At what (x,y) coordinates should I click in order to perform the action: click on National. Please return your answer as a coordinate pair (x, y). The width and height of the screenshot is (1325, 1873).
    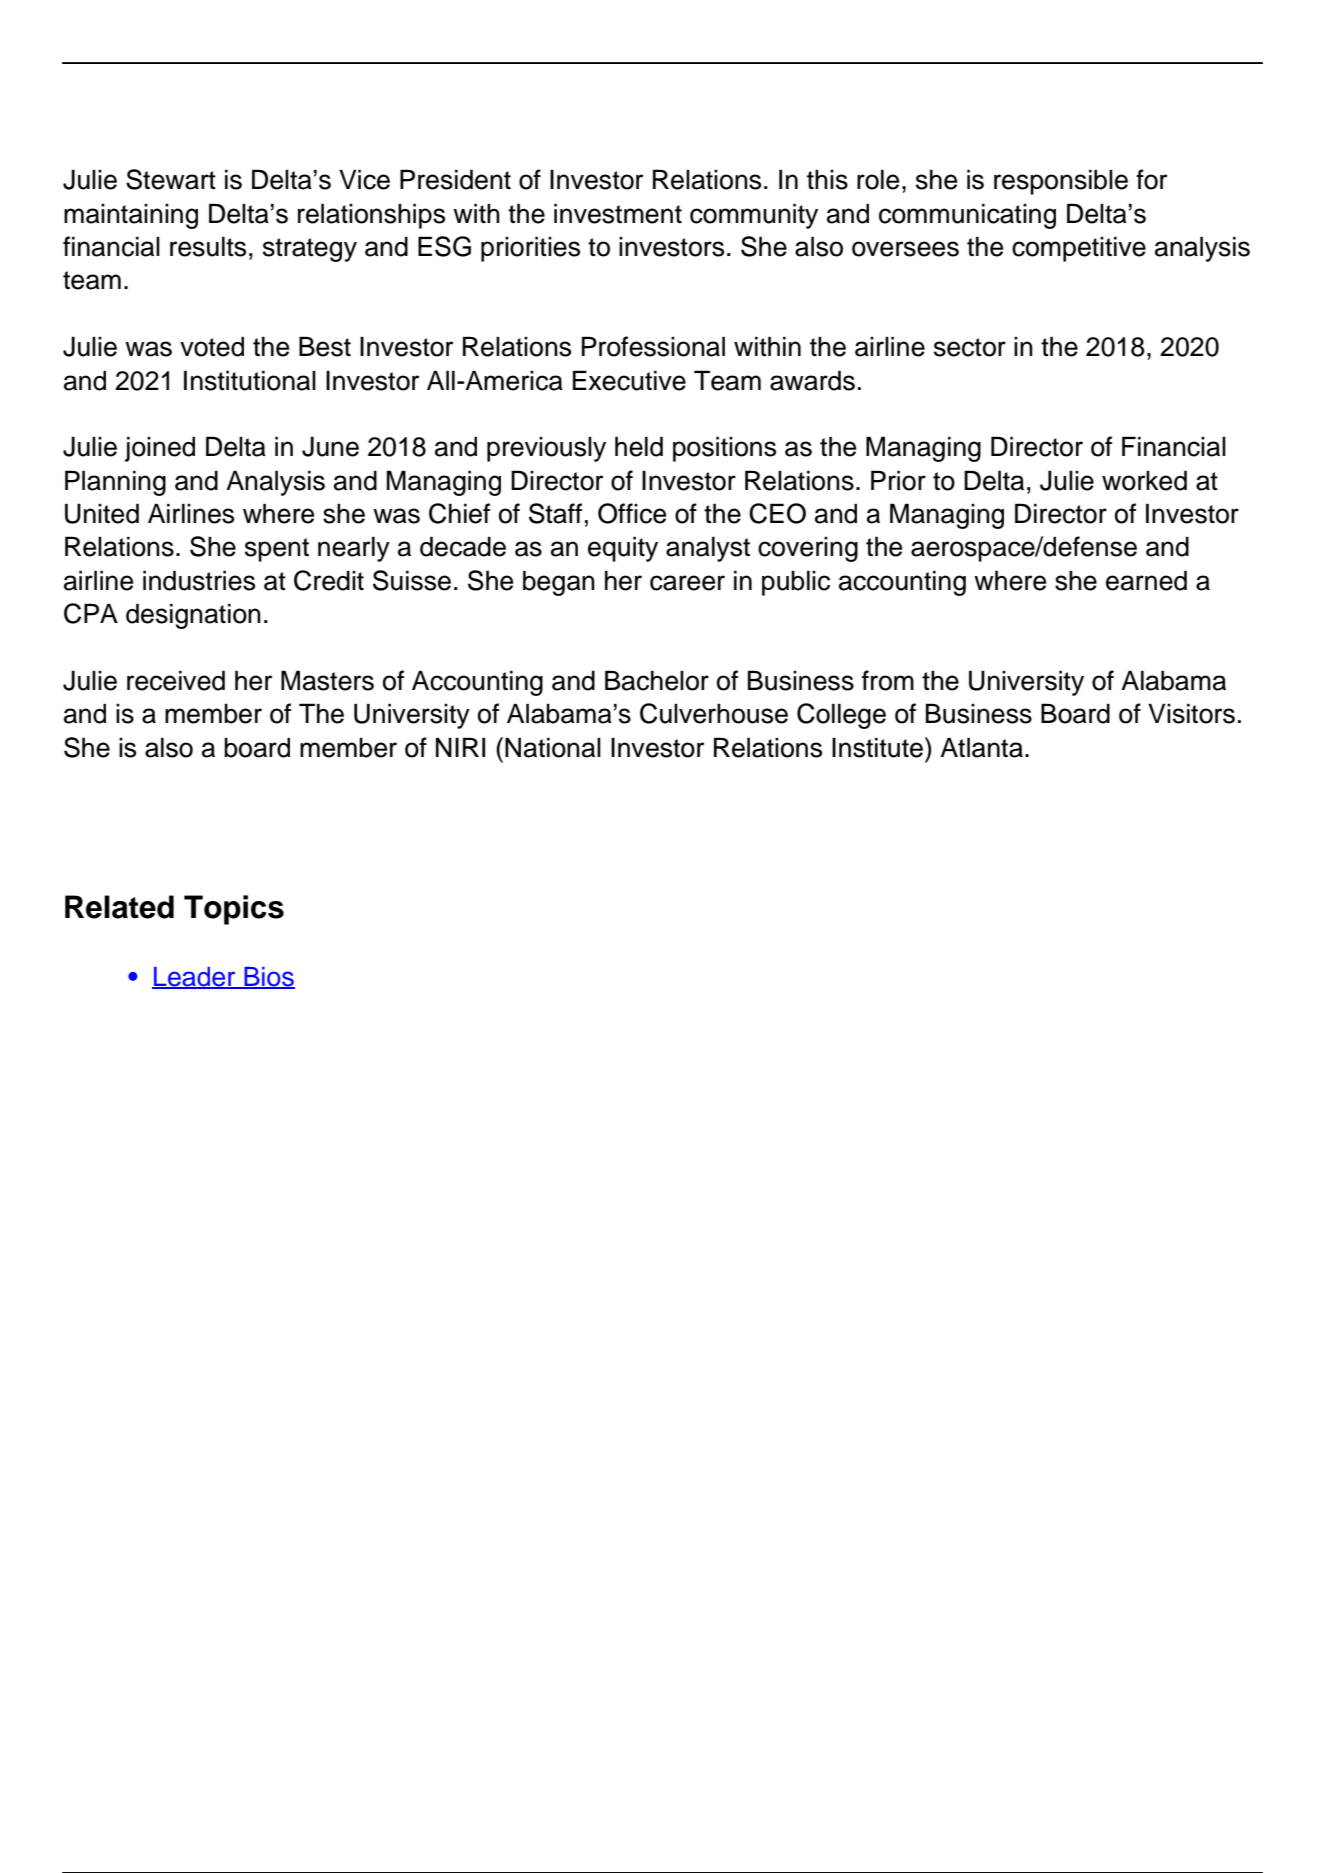
    Looking at the image, I should click on (553, 747).
